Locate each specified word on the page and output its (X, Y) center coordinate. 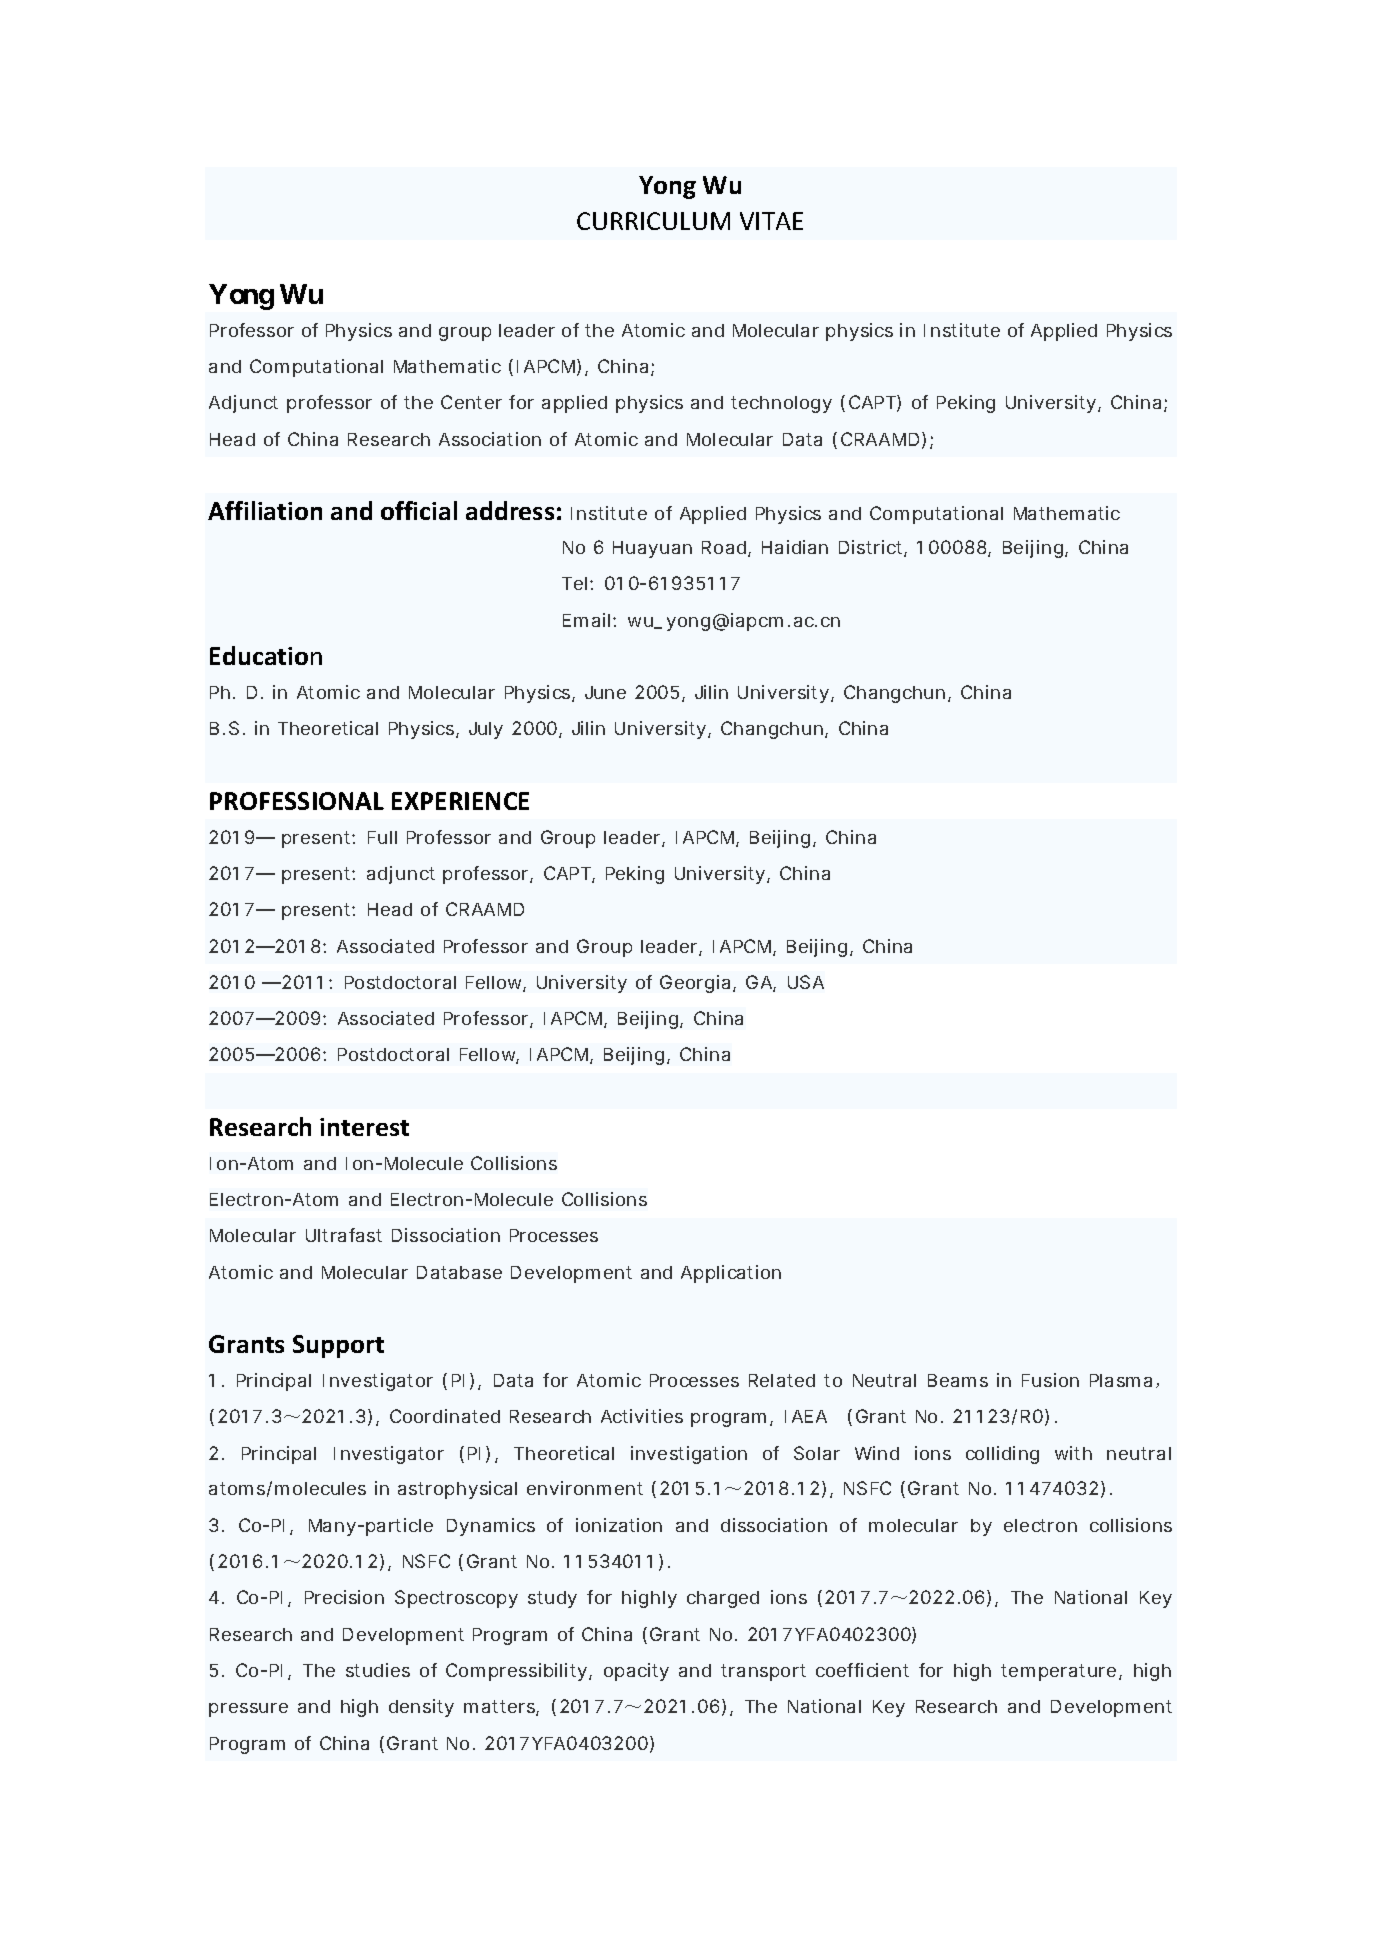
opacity (636, 1672)
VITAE (771, 221)
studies (378, 1670)
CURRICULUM (653, 221)
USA (806, 982)
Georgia (695, 984)
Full (382, 837)
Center (471, 402)
